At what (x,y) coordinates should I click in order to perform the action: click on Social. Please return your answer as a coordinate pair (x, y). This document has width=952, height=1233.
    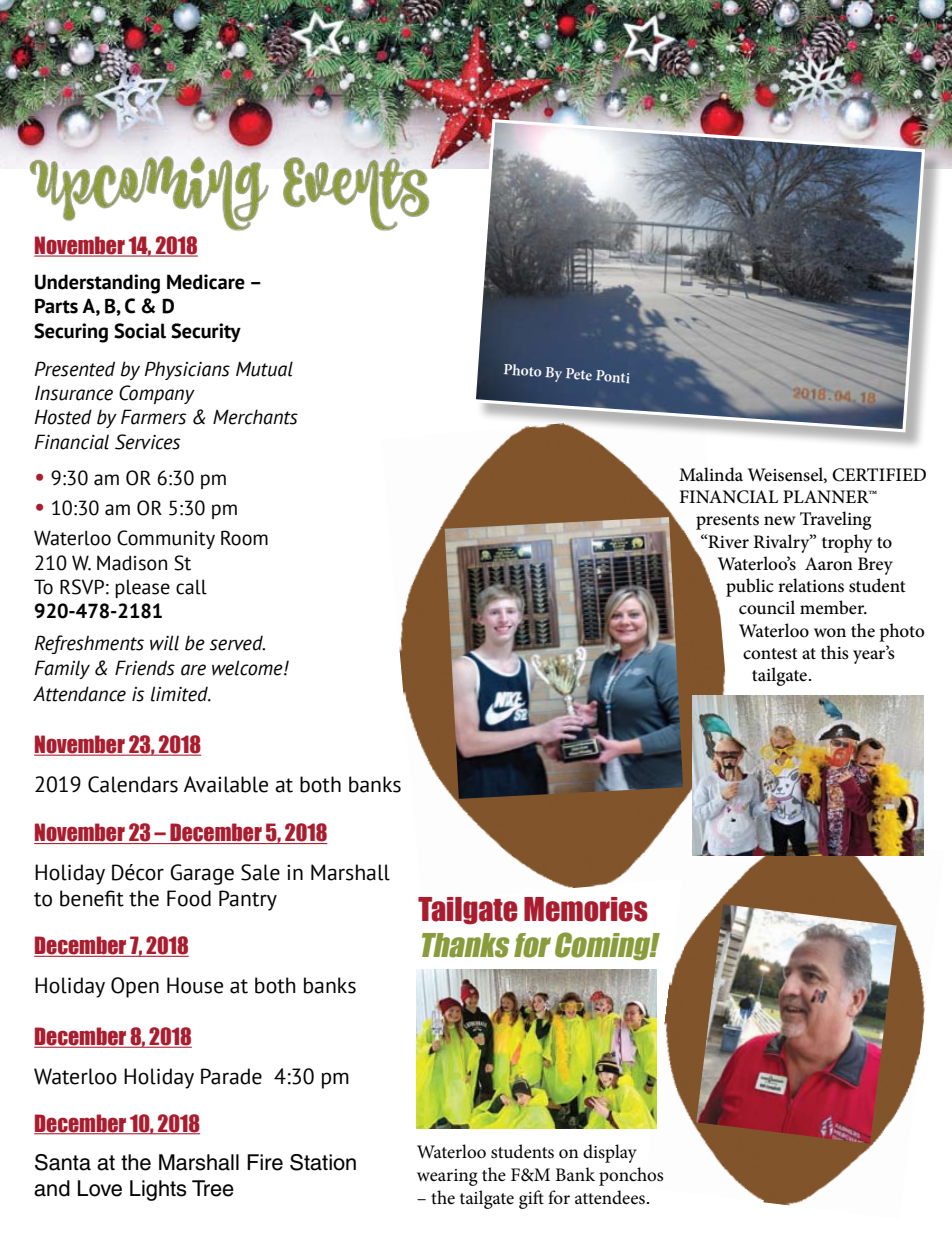
    Looking at the image, I should click on (140, 331).
